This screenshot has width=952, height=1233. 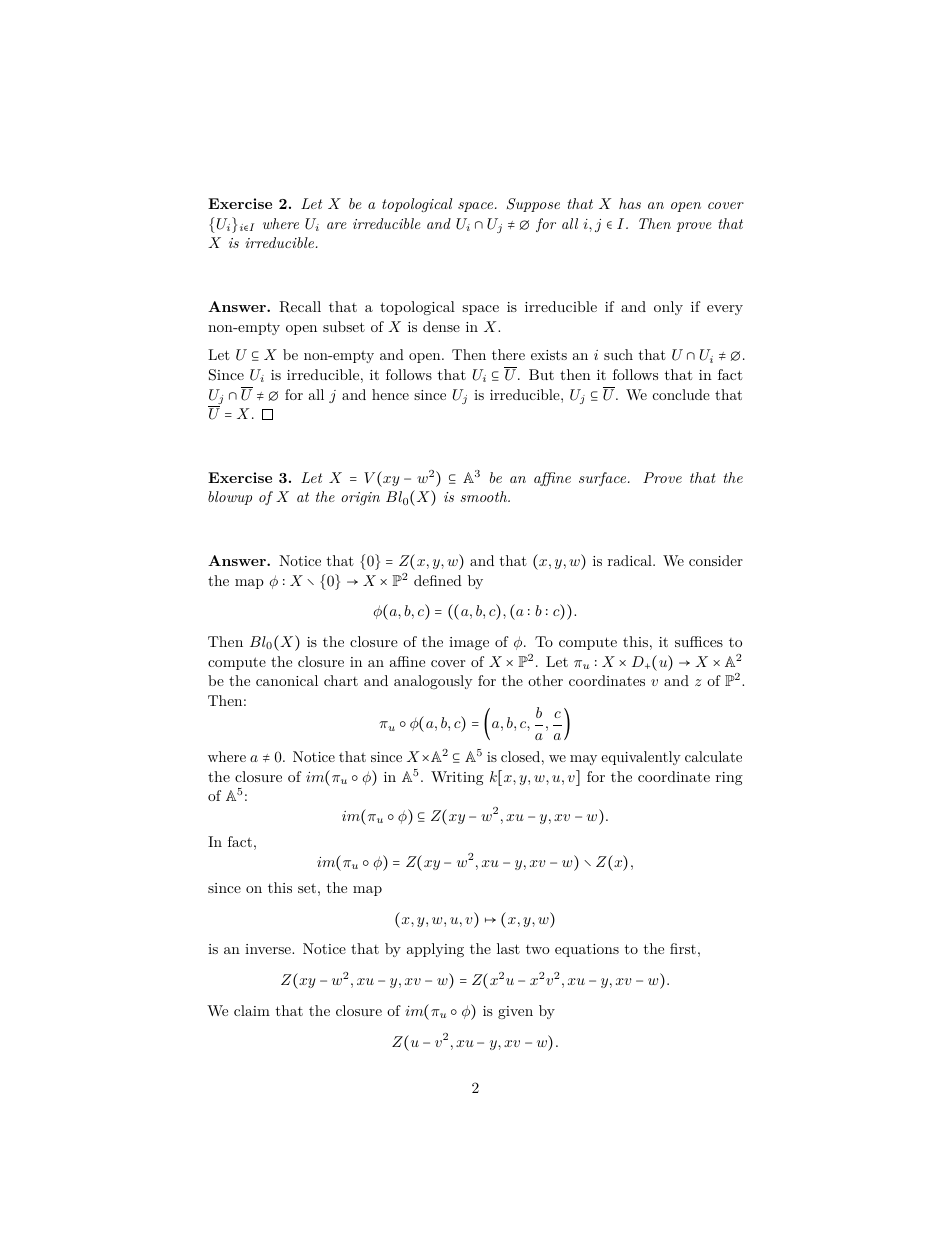 I want to click on Suppose, so click(x=533, y=205).
